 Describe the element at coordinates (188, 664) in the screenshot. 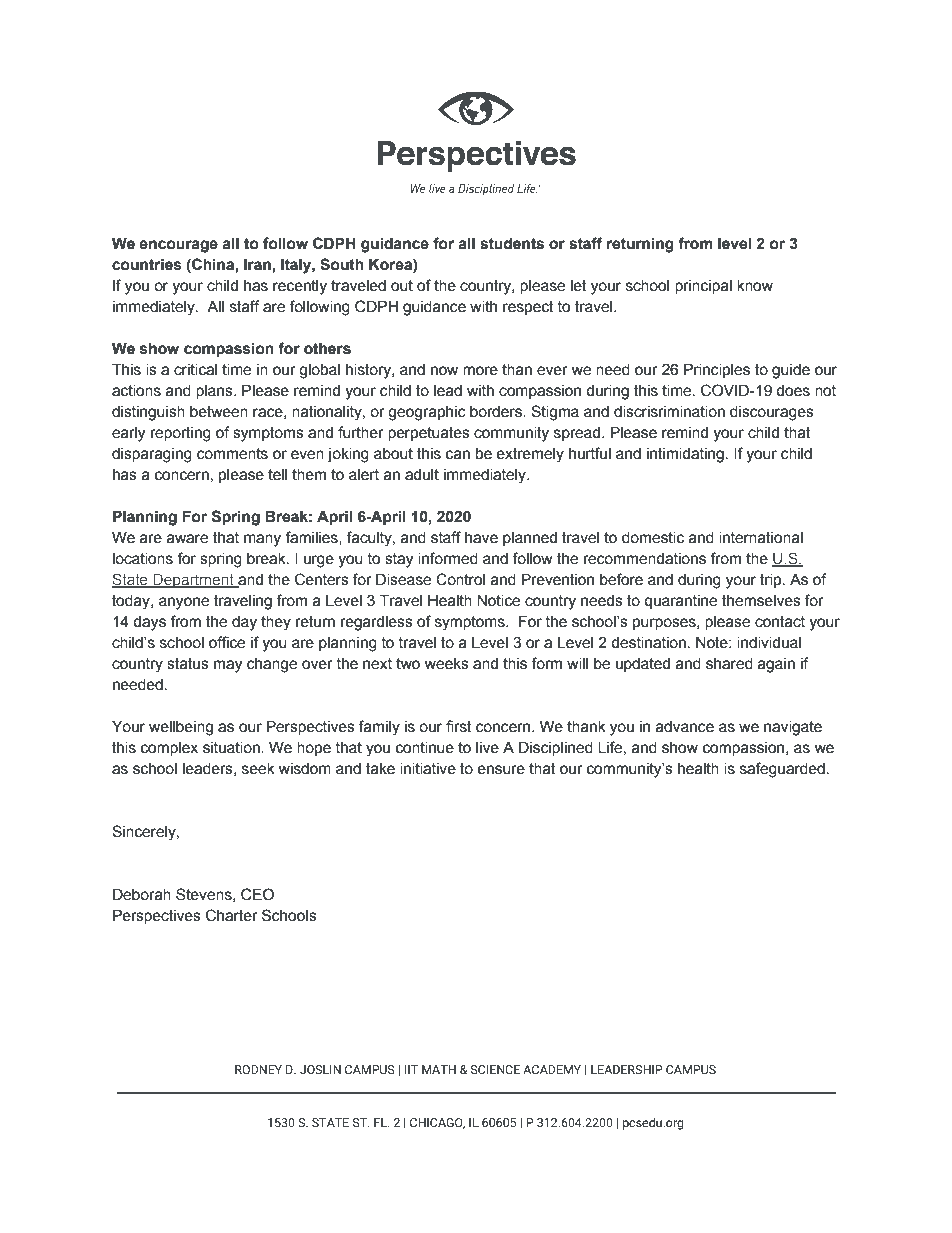

I see `status` at that location.
